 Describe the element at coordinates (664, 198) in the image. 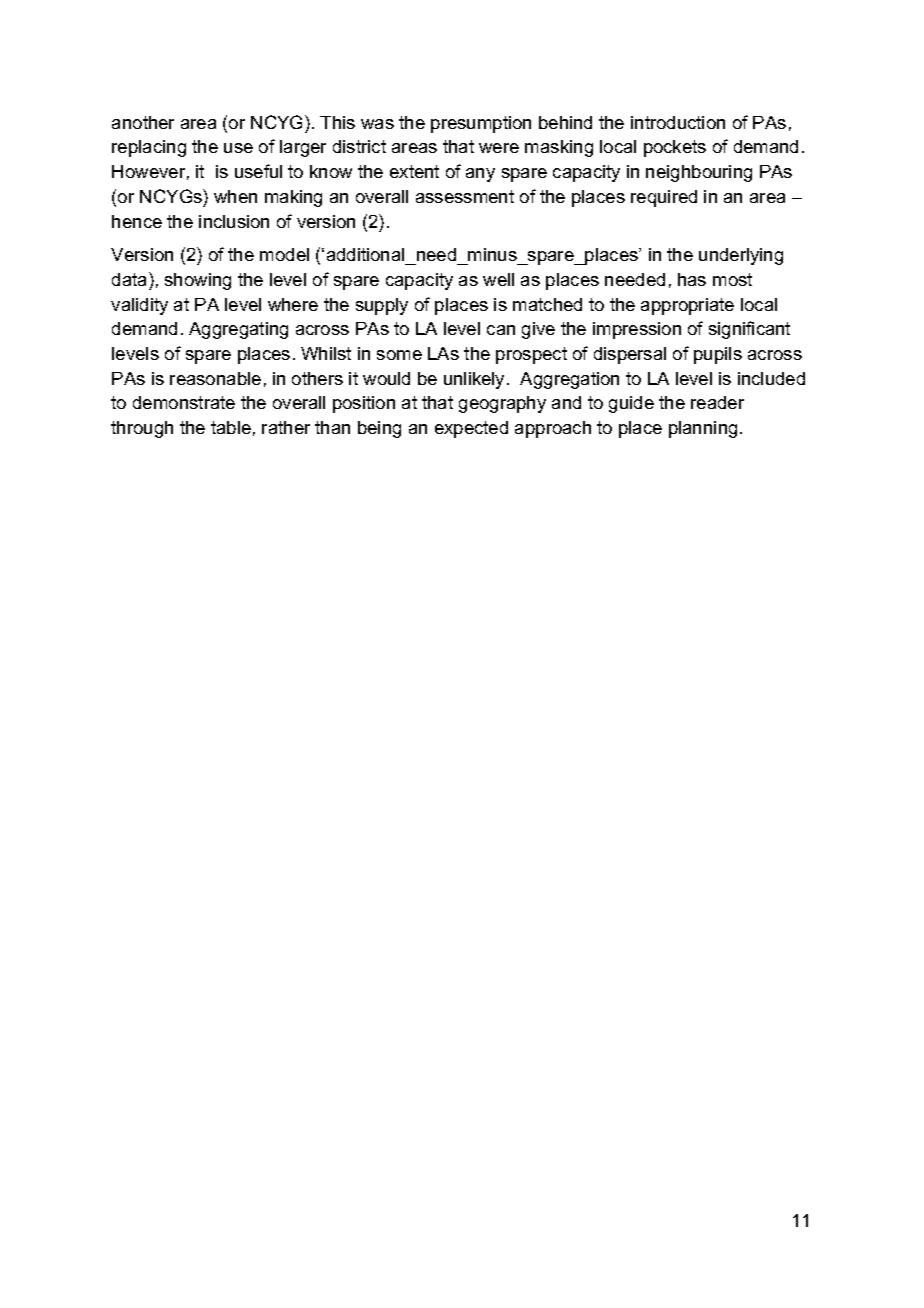

I see `required` at that location.
